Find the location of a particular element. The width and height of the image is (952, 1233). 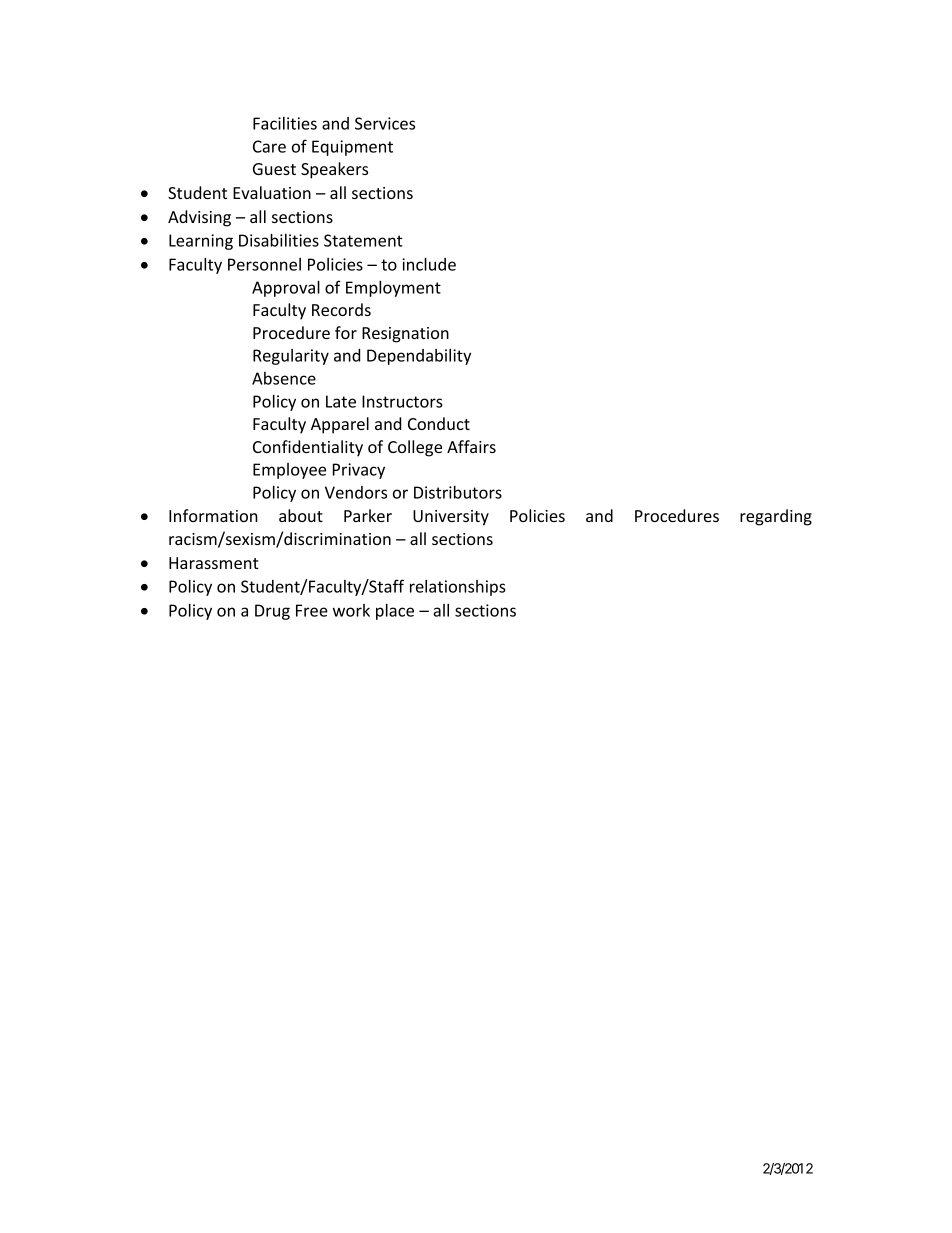

Absence is located at coordinates (284, 378).
